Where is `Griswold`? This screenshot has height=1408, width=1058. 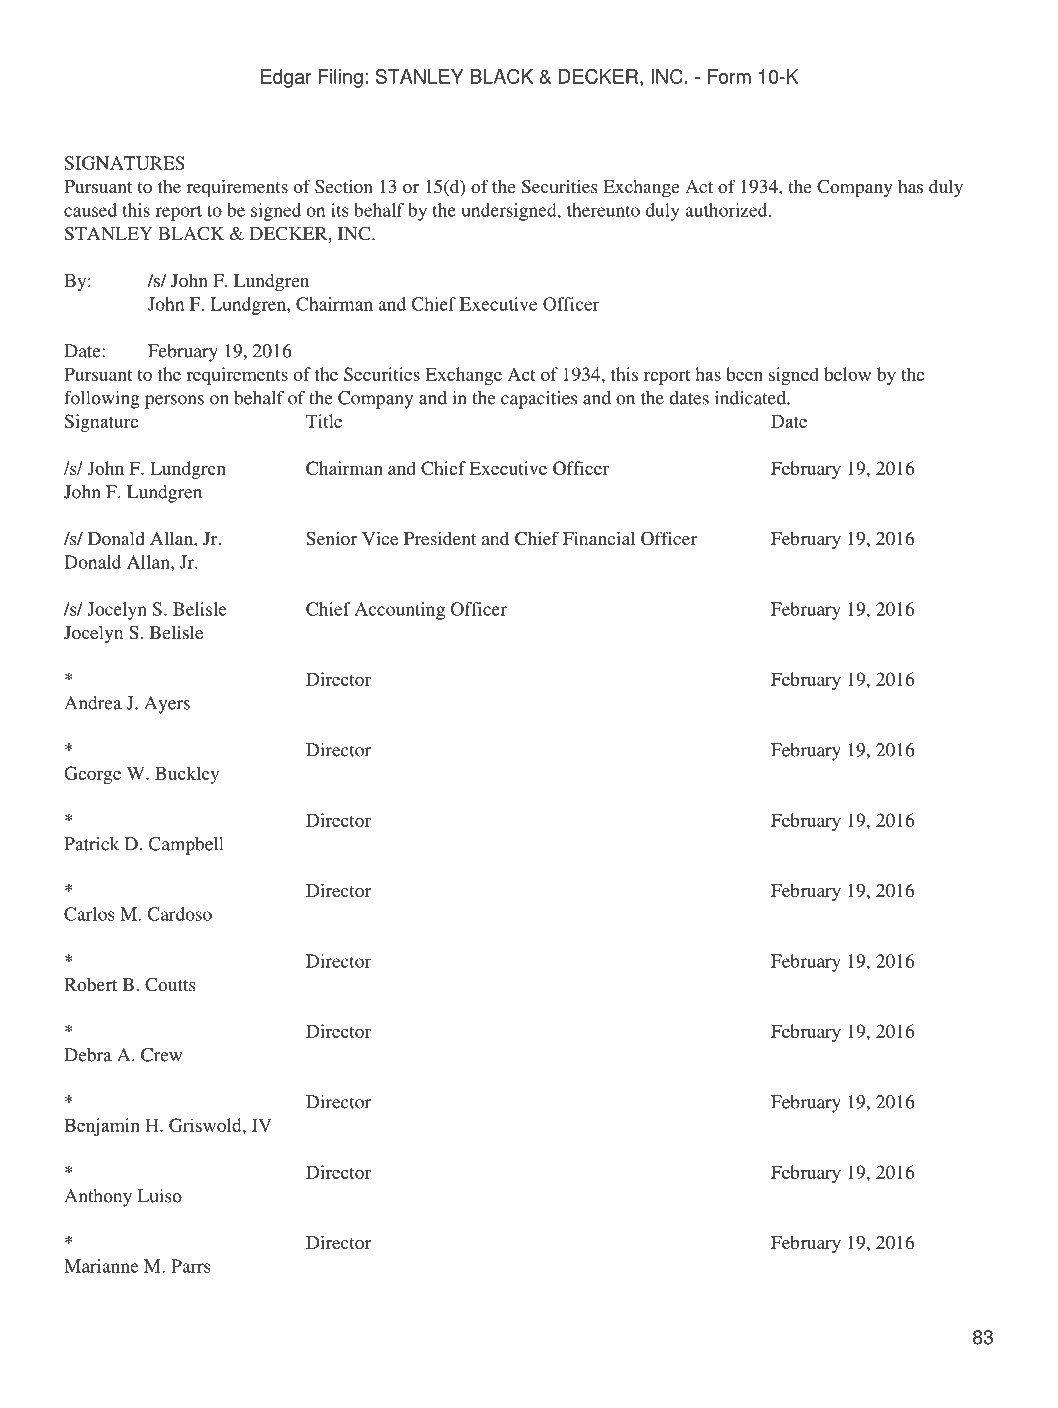 Griswold is located at coordinates (206, 1125).
